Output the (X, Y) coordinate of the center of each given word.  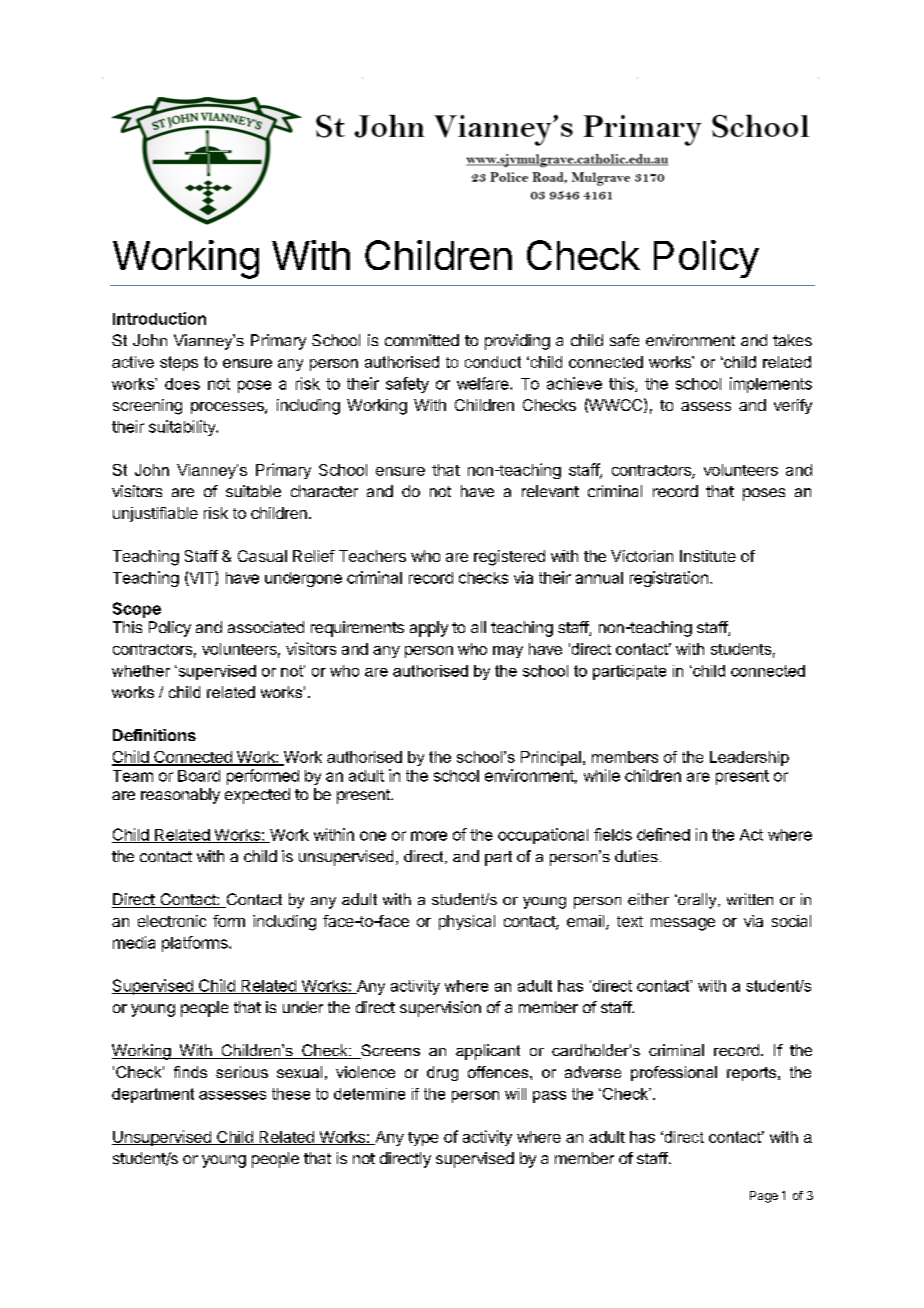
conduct (493, 362)
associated (266, 627)
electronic (172, 921)
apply (429, 629)
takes (792, 340)
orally (697, 901)
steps (179, 363)
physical (467, 922)
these (291, 1094)
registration (669, 579)
